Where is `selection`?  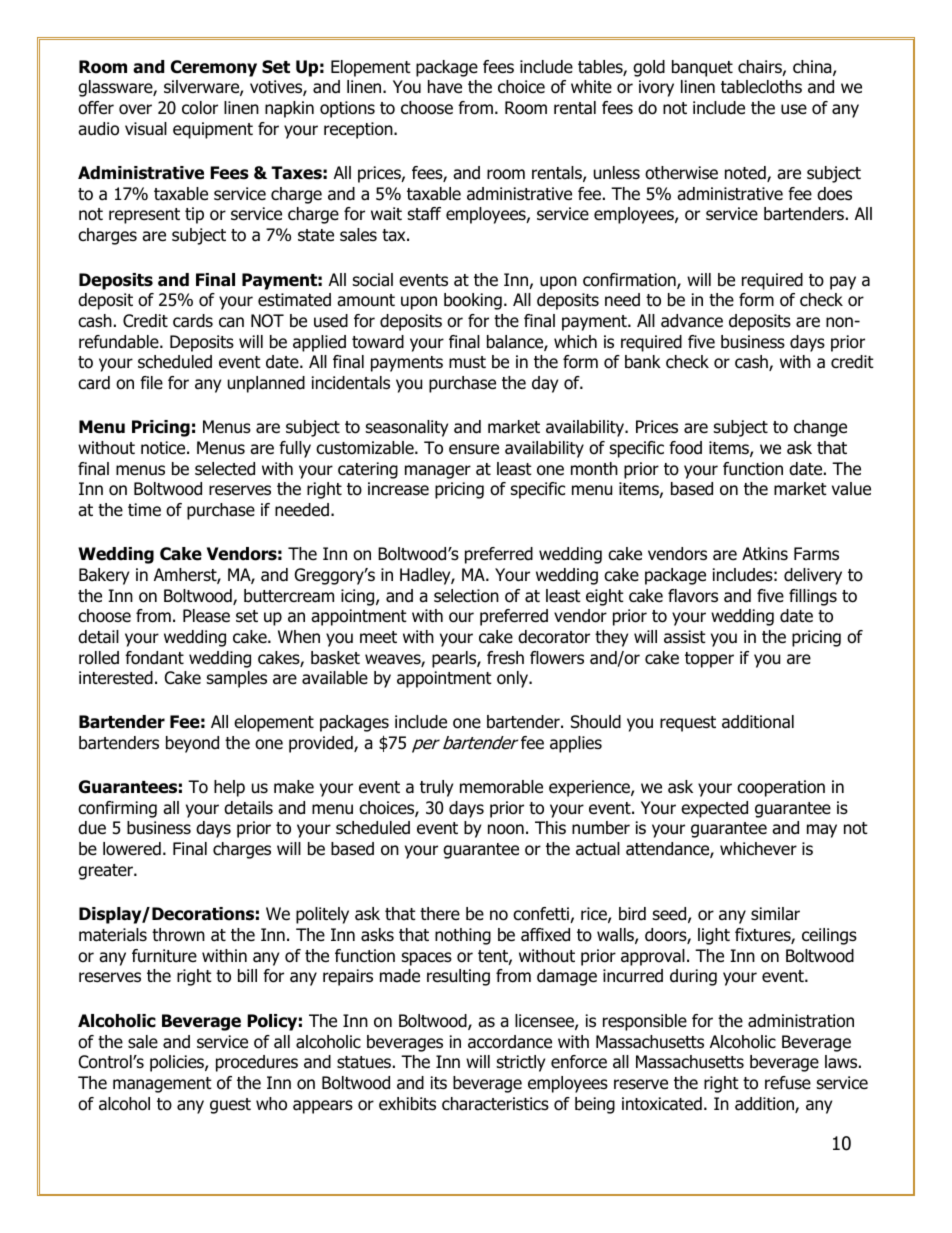 selection is located at coordinates (466, 596).
